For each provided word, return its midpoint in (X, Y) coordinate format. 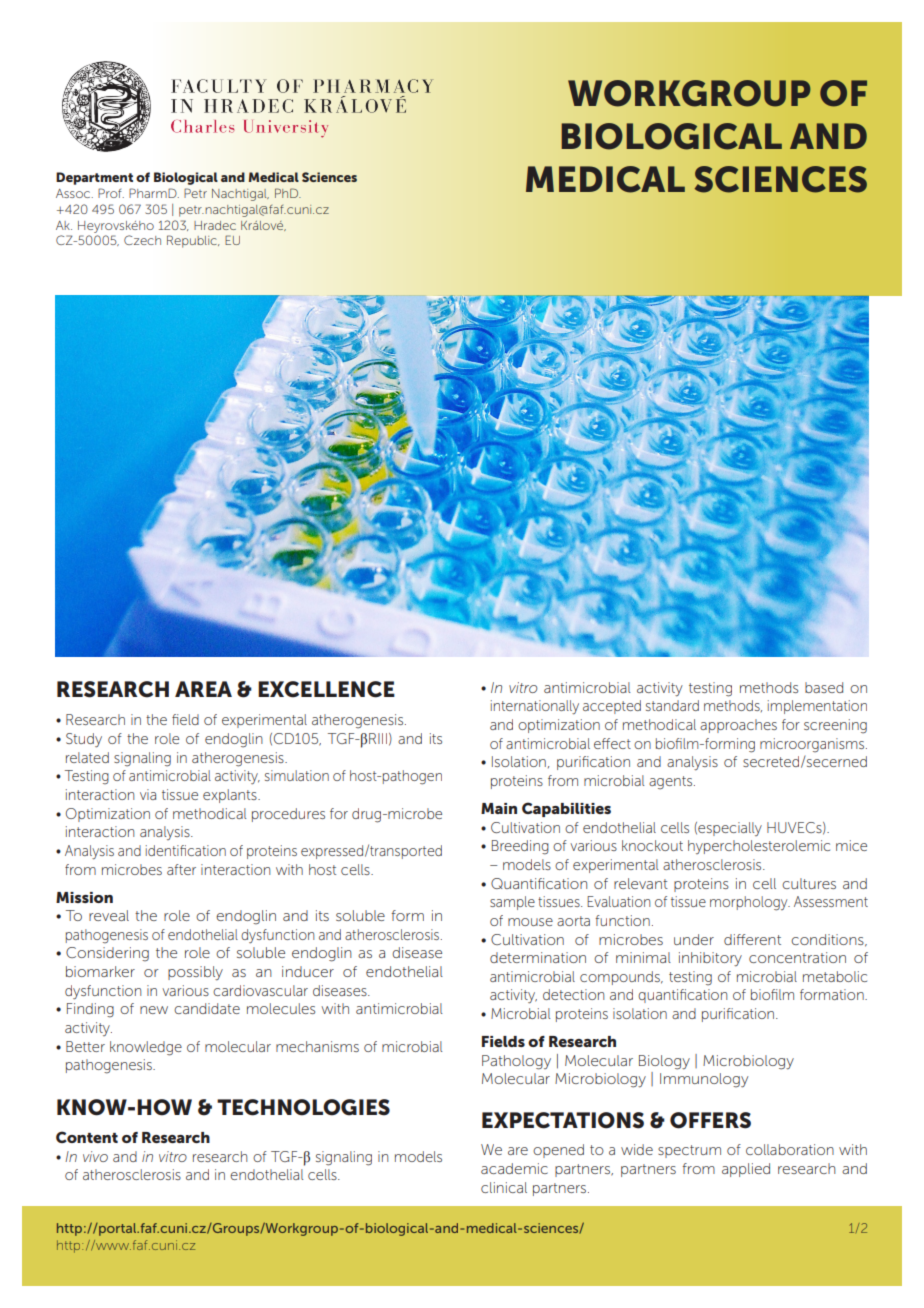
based (824, 687)
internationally (535, 707)
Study (84, 740)
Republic (193, 241)
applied (746, 1170)
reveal (109, 915)
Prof (111, 193)
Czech (142, 240)
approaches (738, 726)
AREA (203, 689)
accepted (612, 707)
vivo (95, 1156)
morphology (750, 903)
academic (514, 1168)
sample (512, 903)
